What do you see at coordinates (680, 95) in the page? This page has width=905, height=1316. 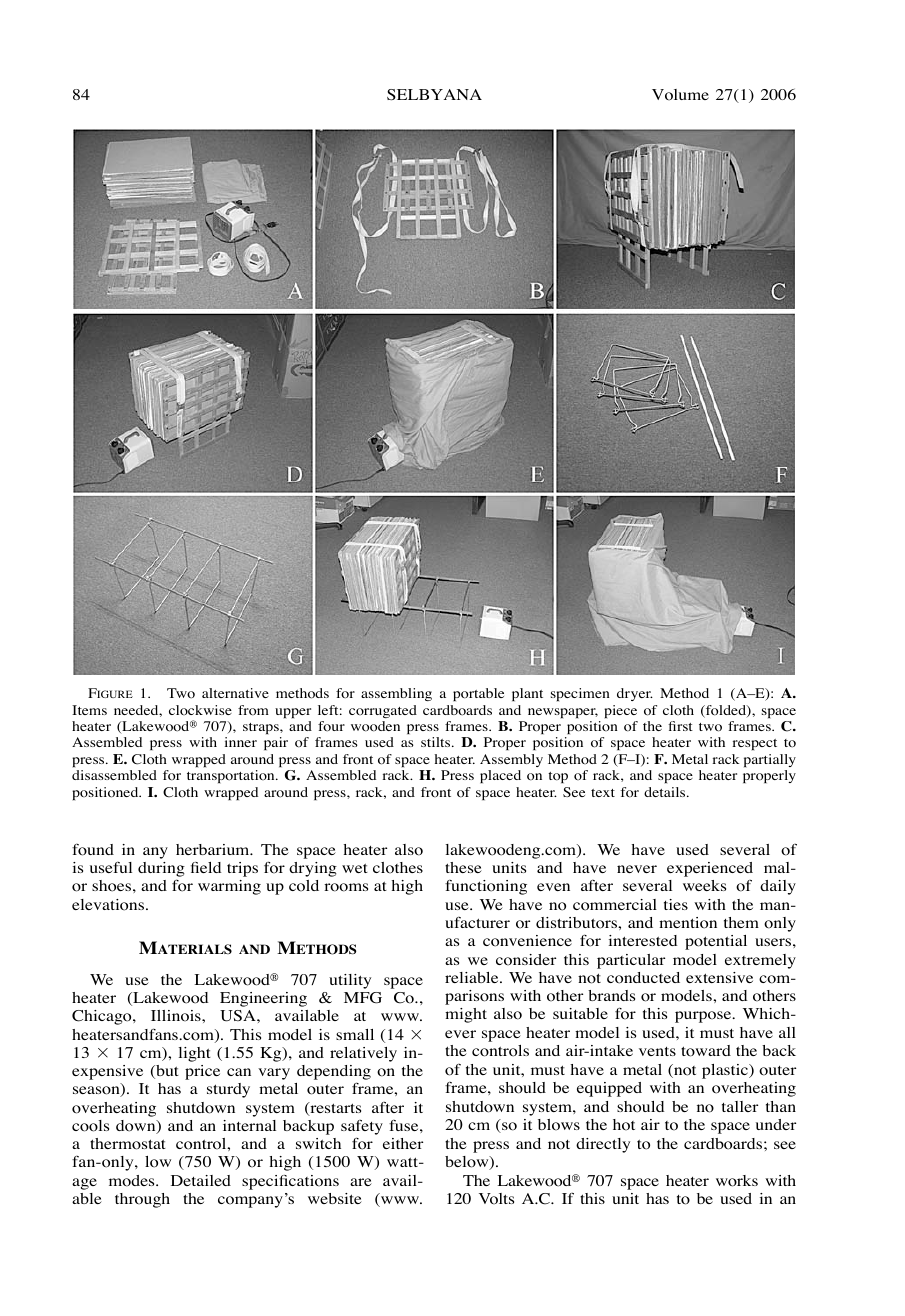 I see `Volume` at bounding box center [680, 95].
